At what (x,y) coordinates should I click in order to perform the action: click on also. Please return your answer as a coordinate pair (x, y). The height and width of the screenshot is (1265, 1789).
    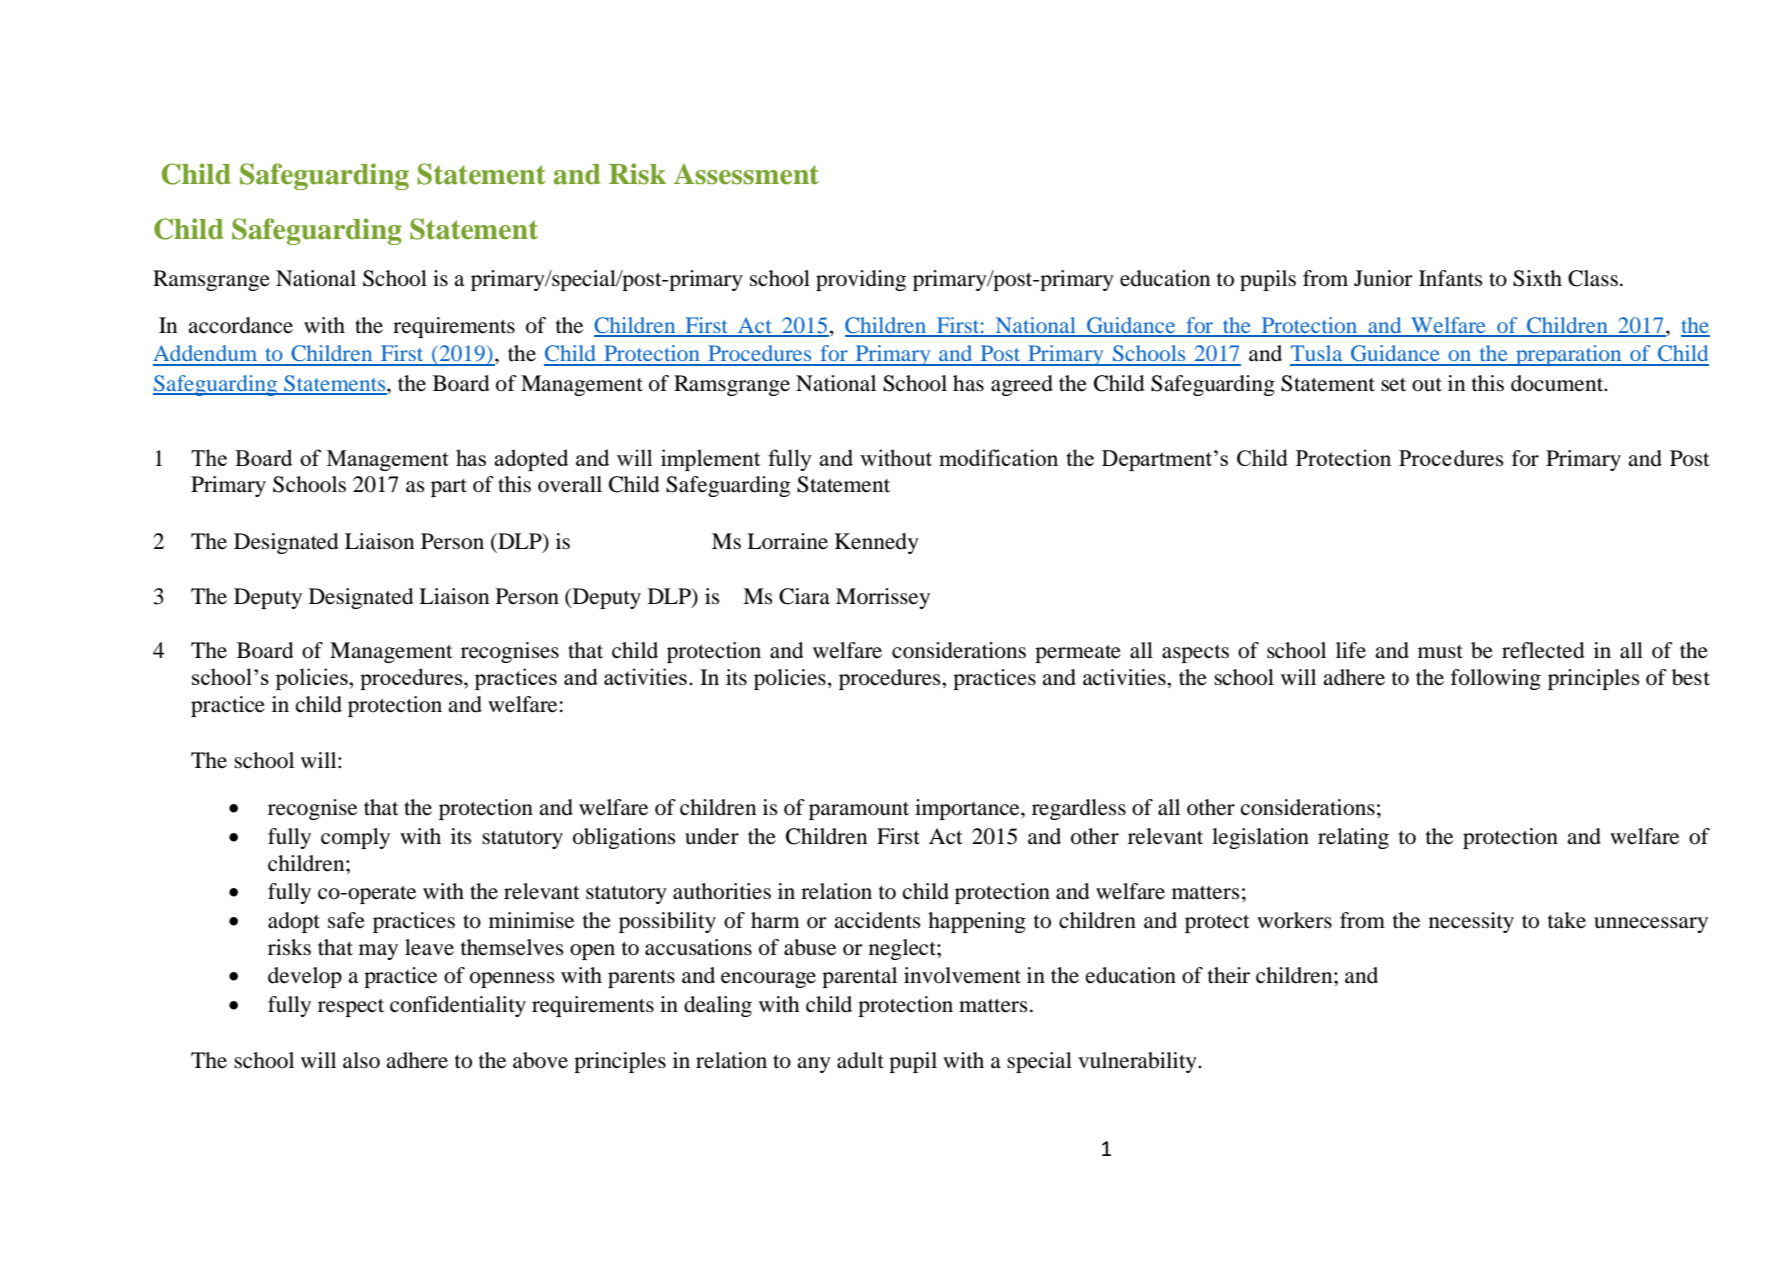
    Looking at the image, I should click on (361, 1060).
